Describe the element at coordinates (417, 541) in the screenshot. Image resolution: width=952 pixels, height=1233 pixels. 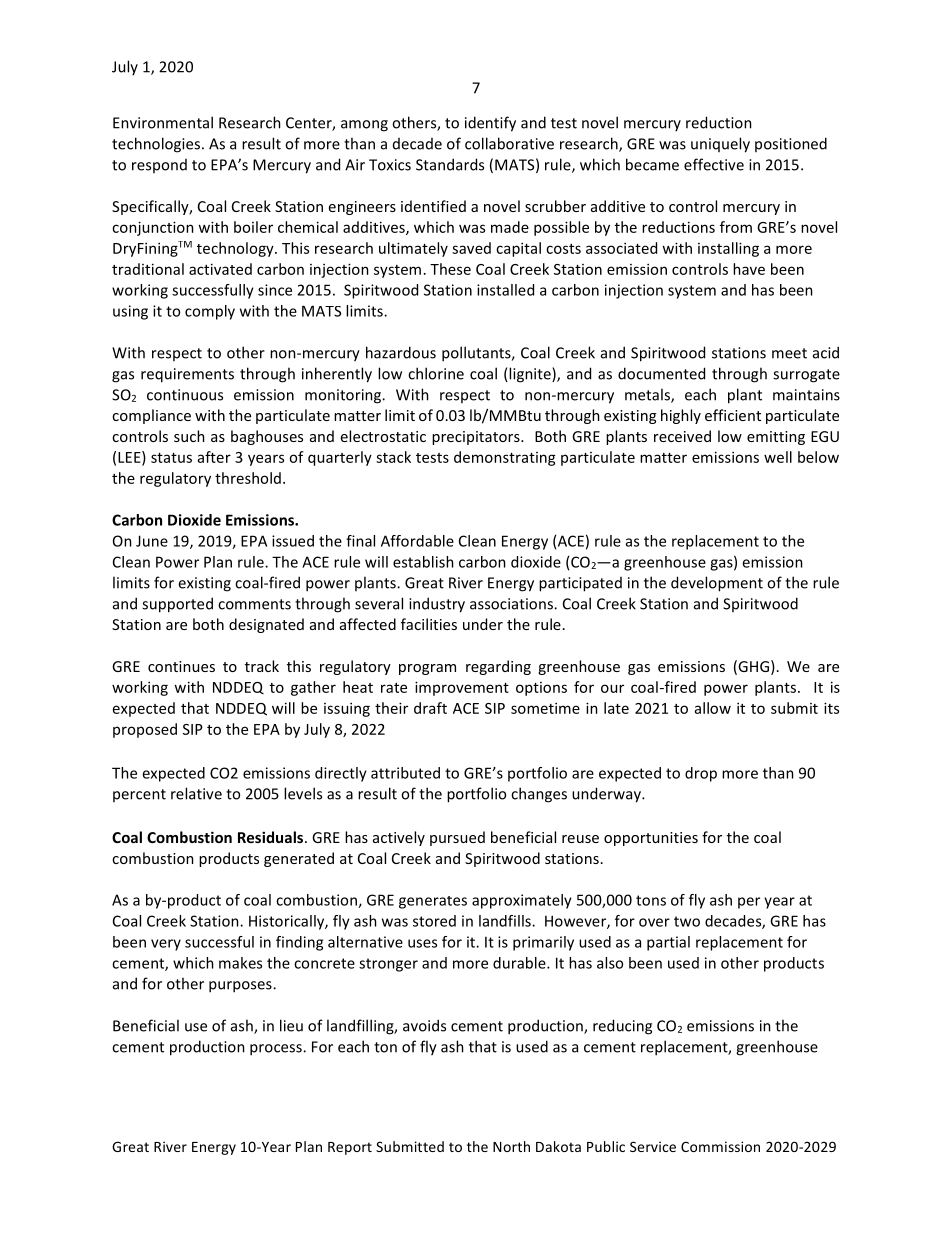
I see `Affordable` at that location.
